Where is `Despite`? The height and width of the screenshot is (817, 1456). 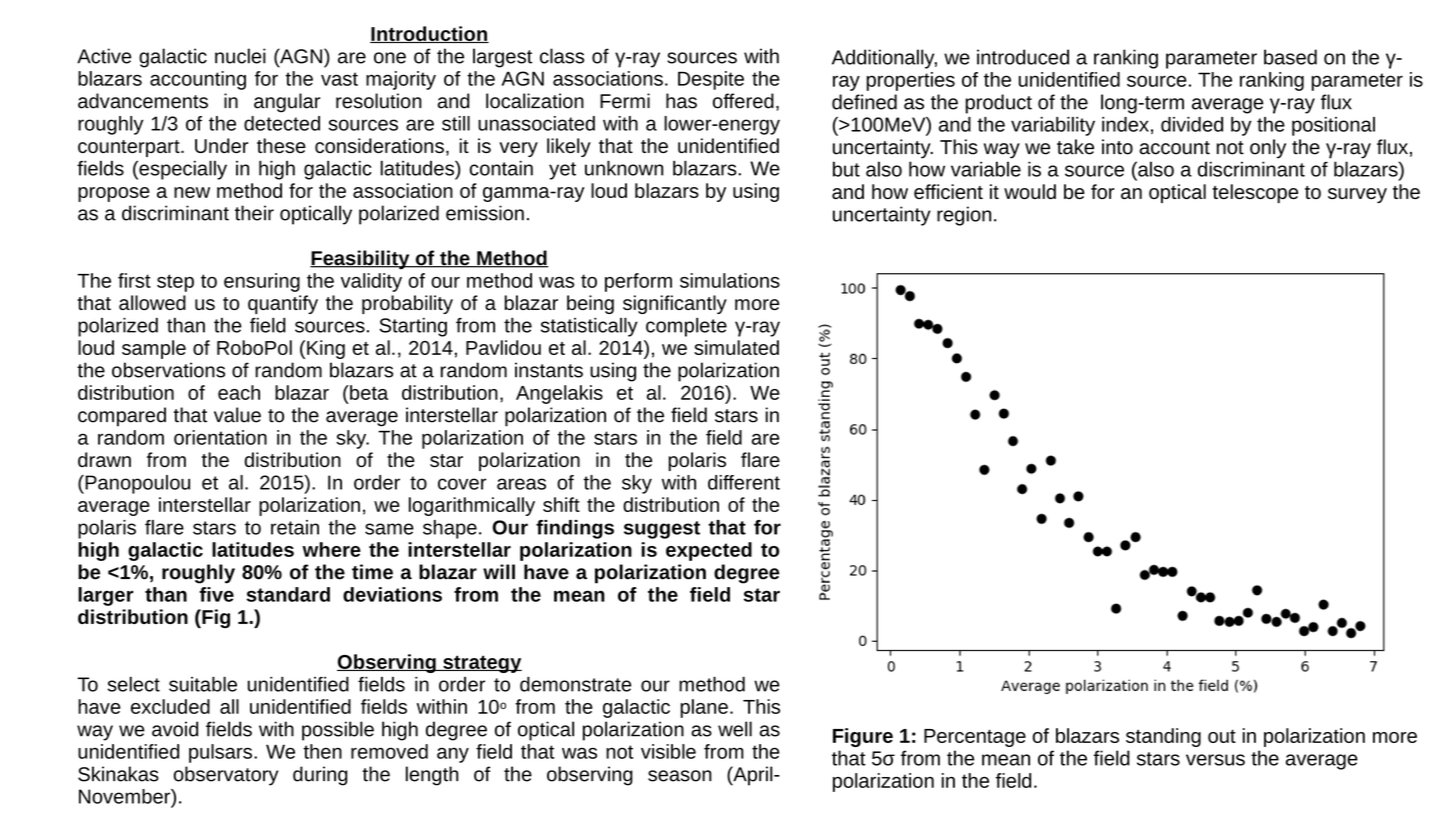 Despite is located at coordinates (711, 80).
